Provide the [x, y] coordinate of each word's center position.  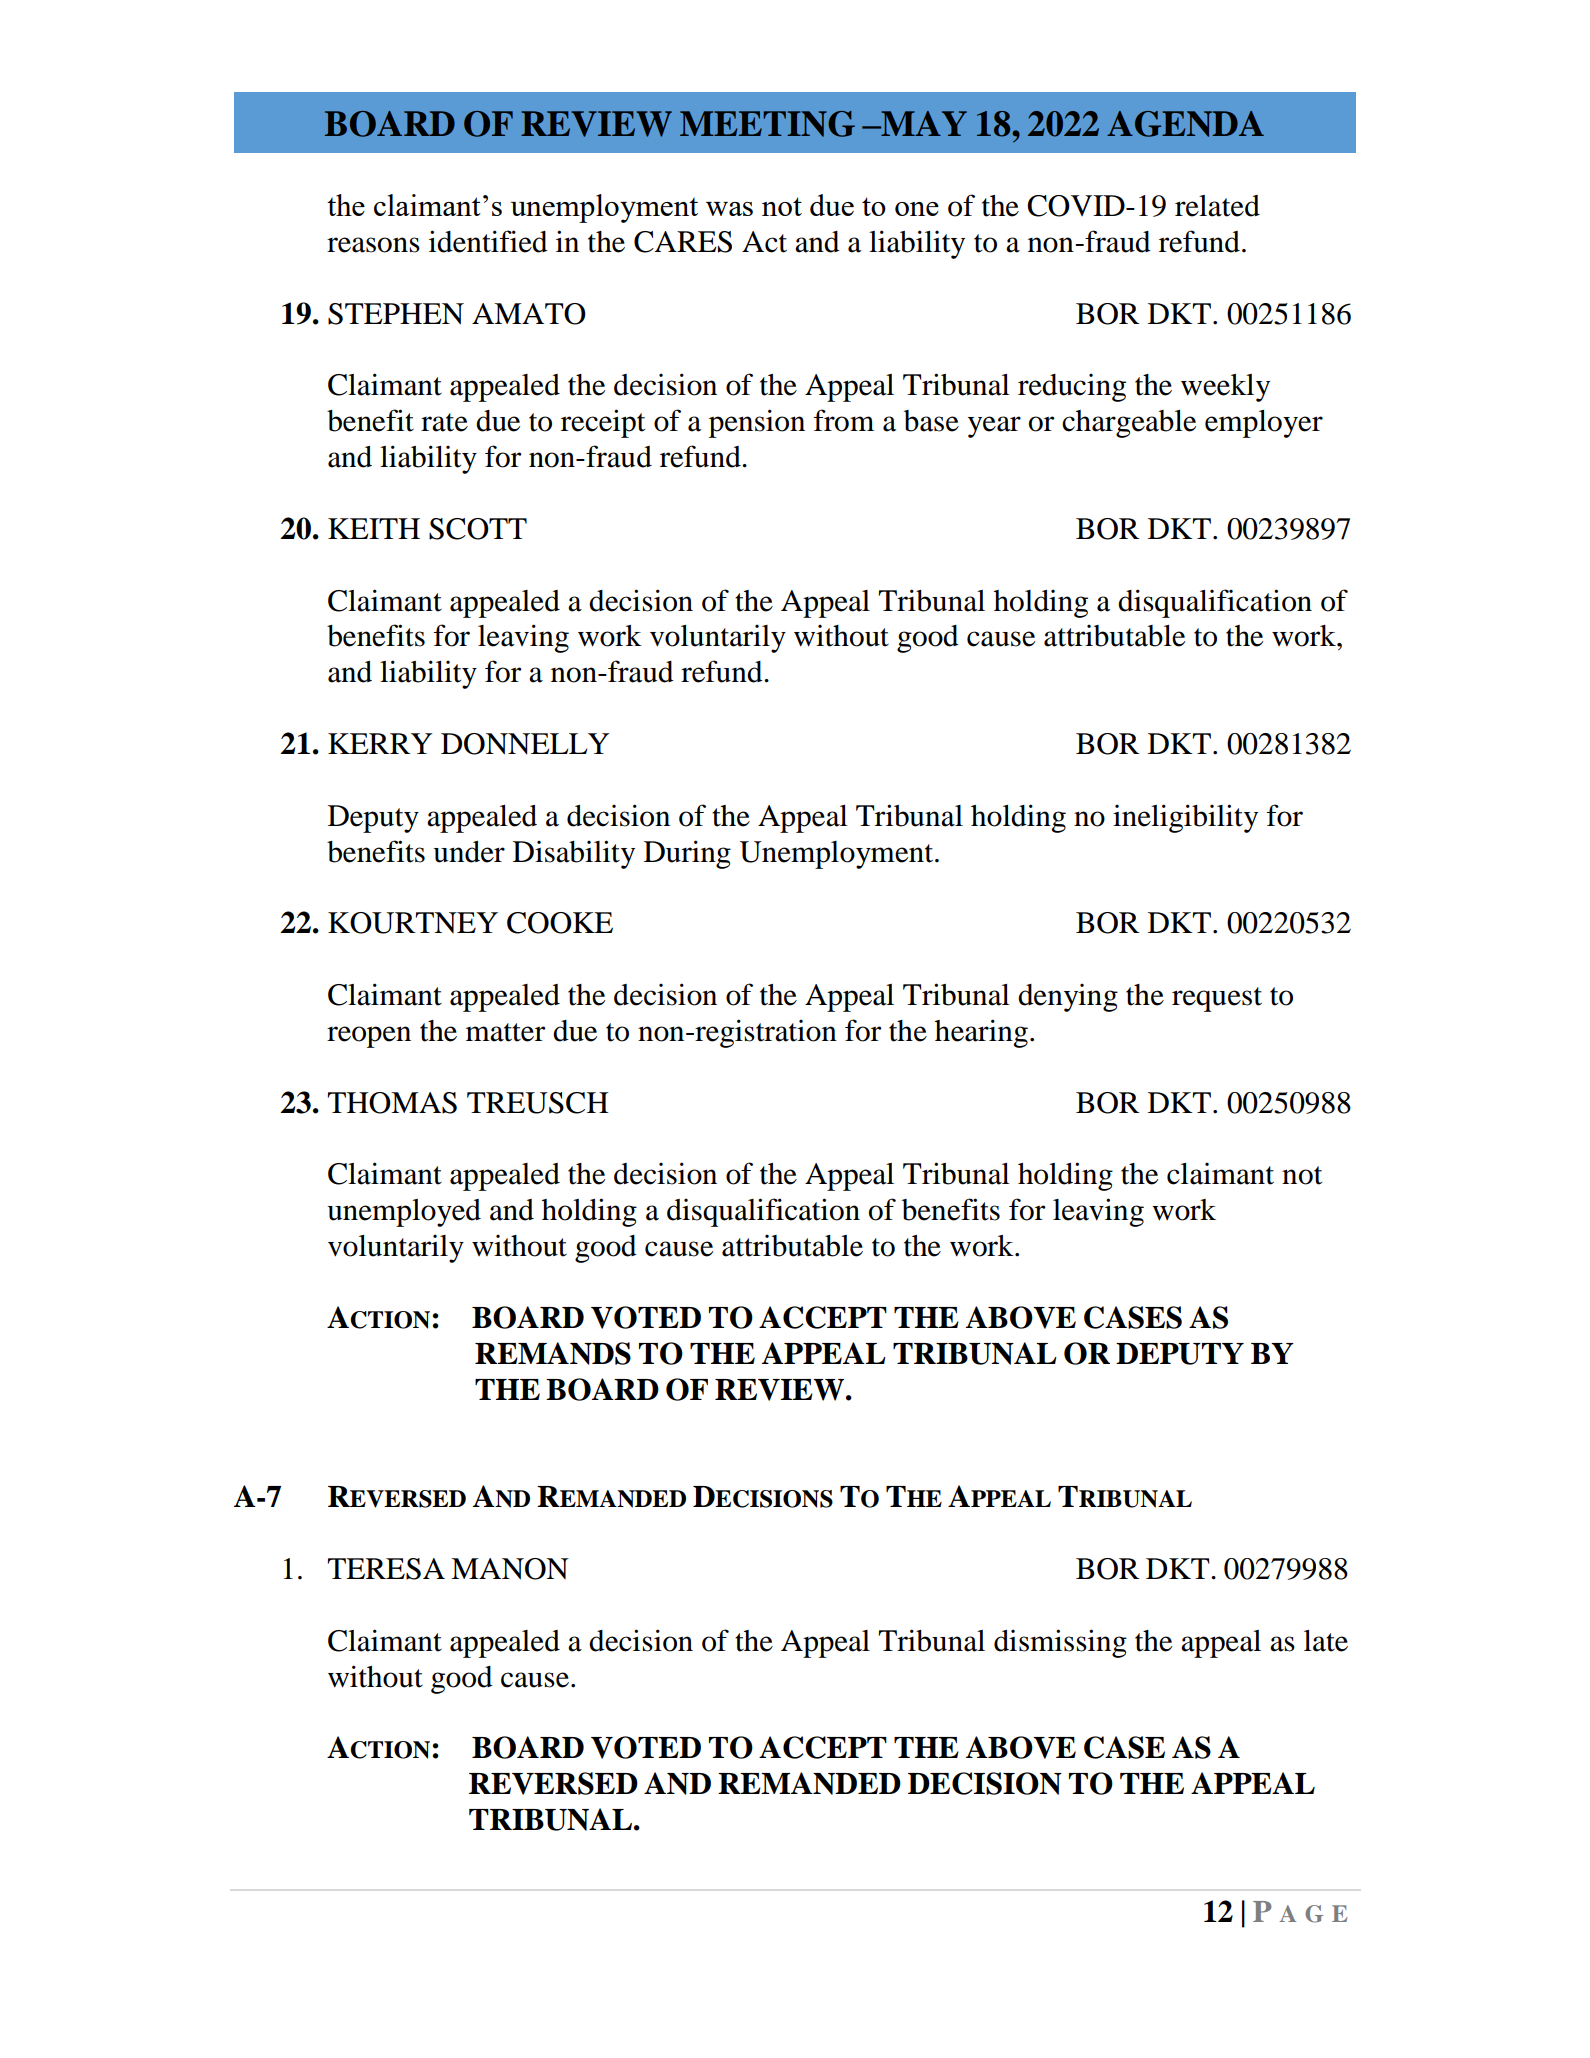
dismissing [1060, 1643]
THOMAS [392, 1103]
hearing [981, 1033]
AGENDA [1185, 124]
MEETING [767, 124]
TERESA [386, 1569]
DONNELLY [525, 744]
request [1217, 999]
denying [1068, 998]
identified [488, 241]
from [844, 420]
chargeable [1129, 424]
